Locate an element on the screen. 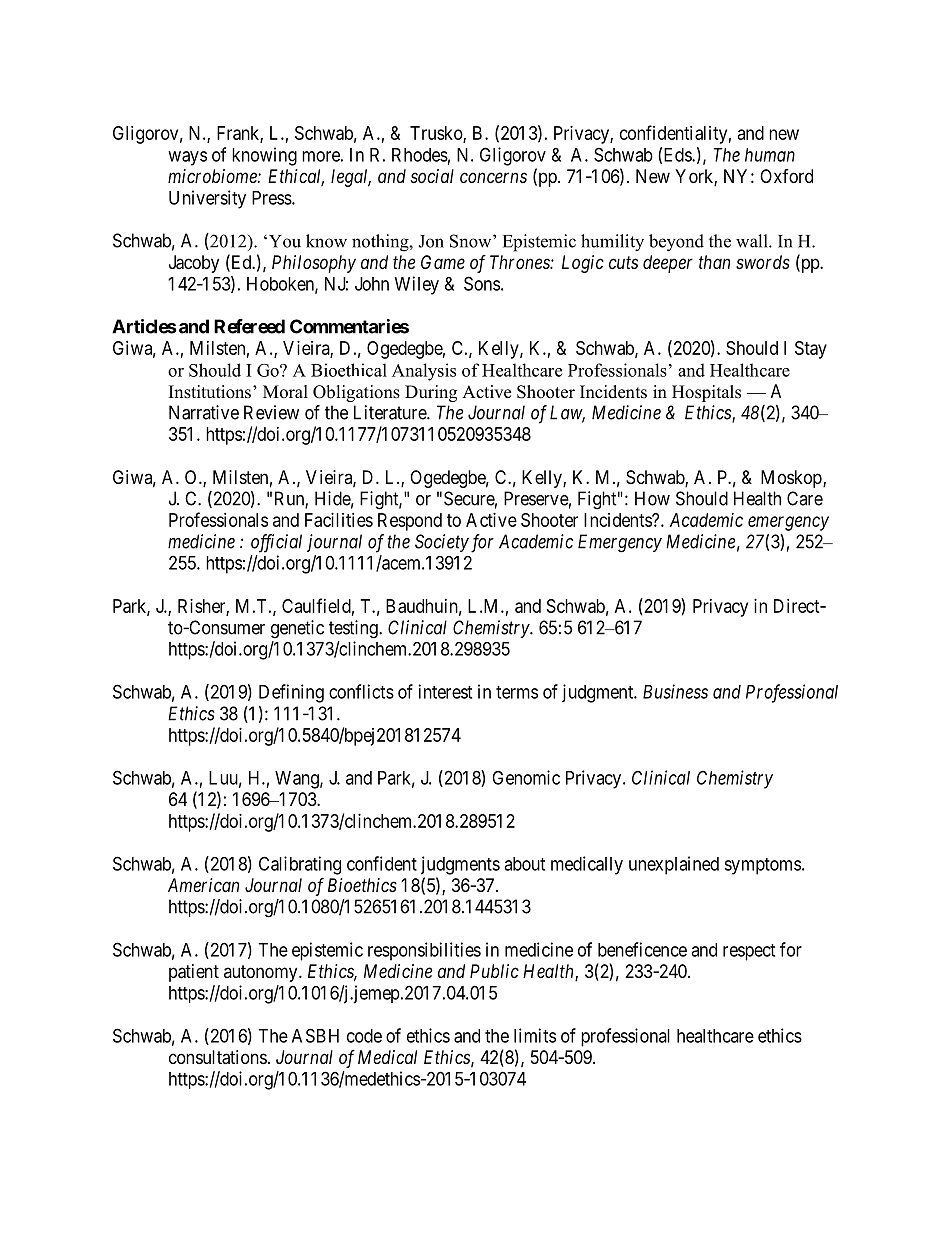 This screenshot has height=1233, width=952. respect is located at coordinates (749, 952).
